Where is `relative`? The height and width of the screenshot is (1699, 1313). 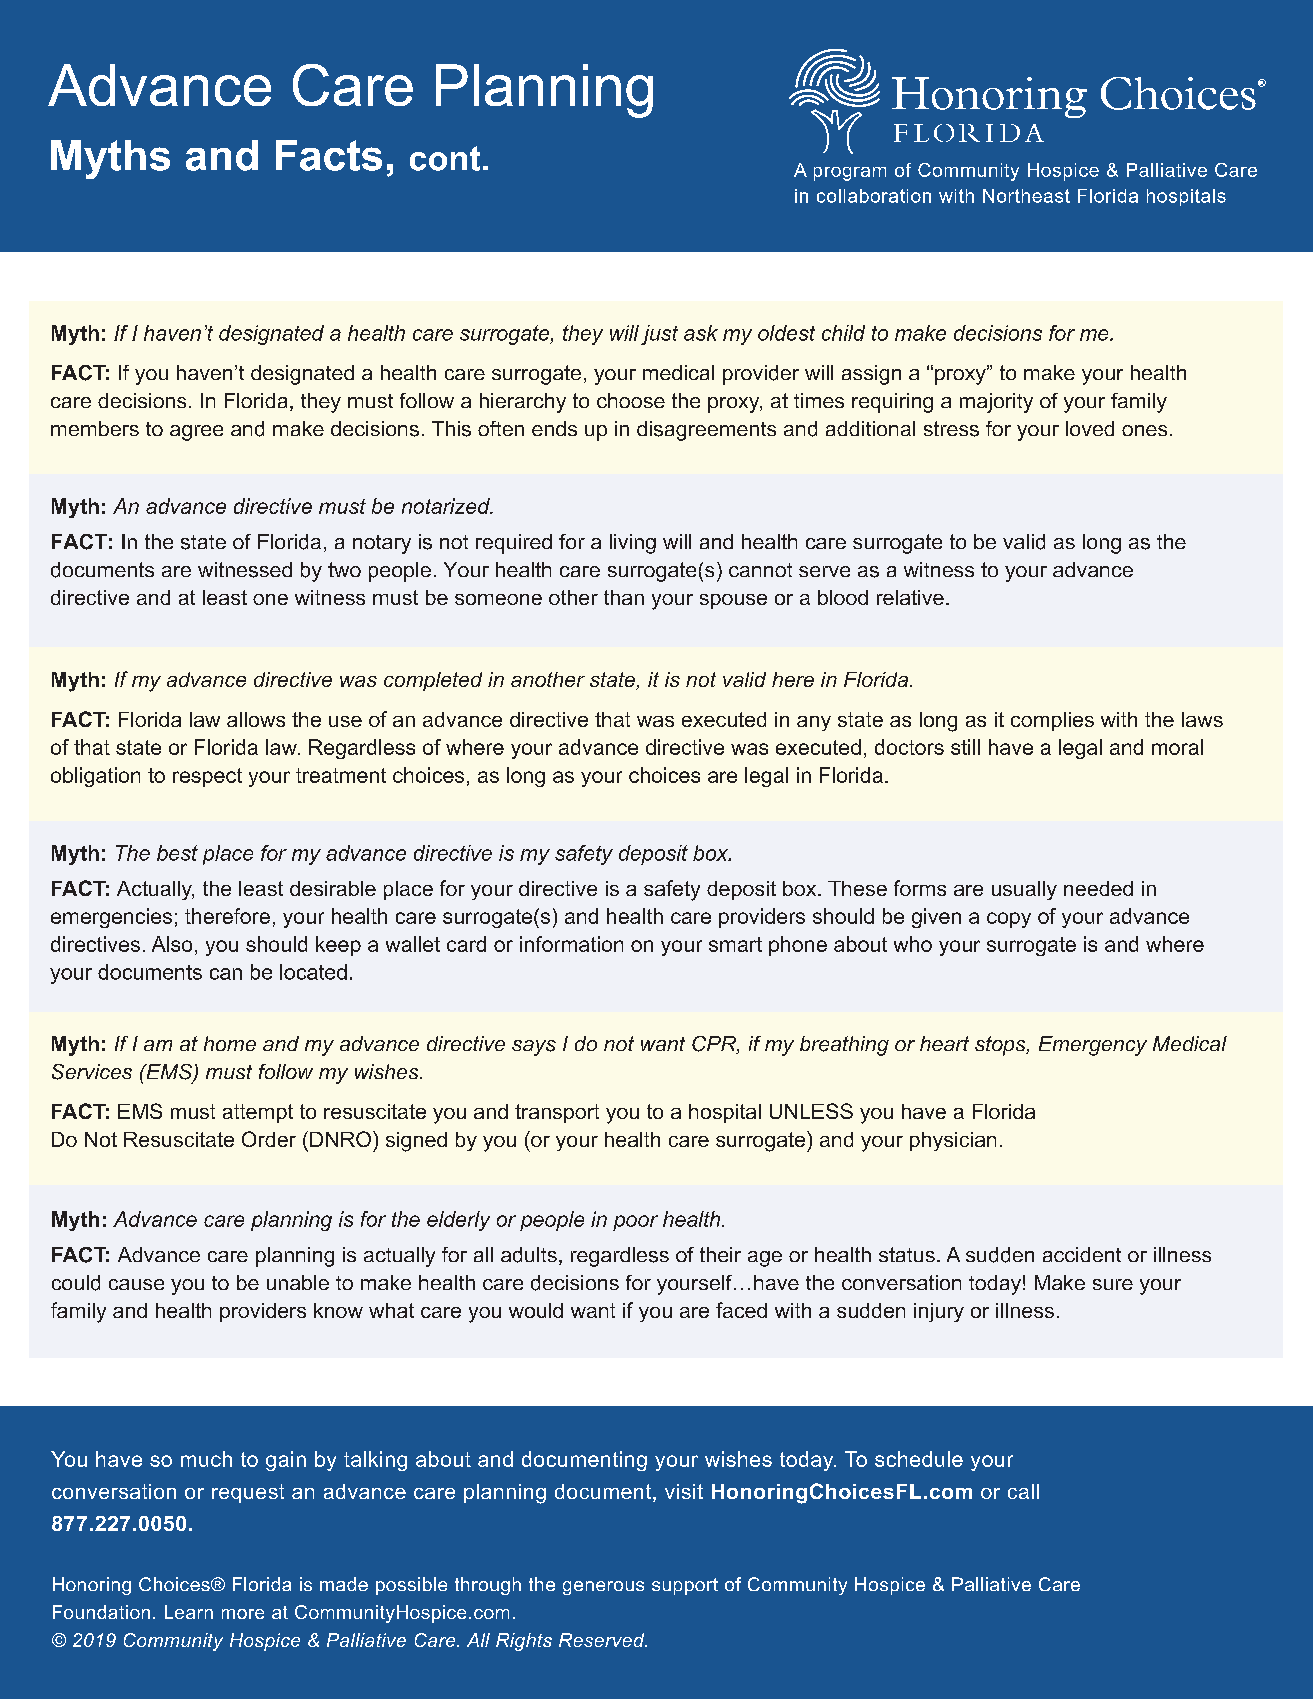 relative is located at coordinates (910, 597).
